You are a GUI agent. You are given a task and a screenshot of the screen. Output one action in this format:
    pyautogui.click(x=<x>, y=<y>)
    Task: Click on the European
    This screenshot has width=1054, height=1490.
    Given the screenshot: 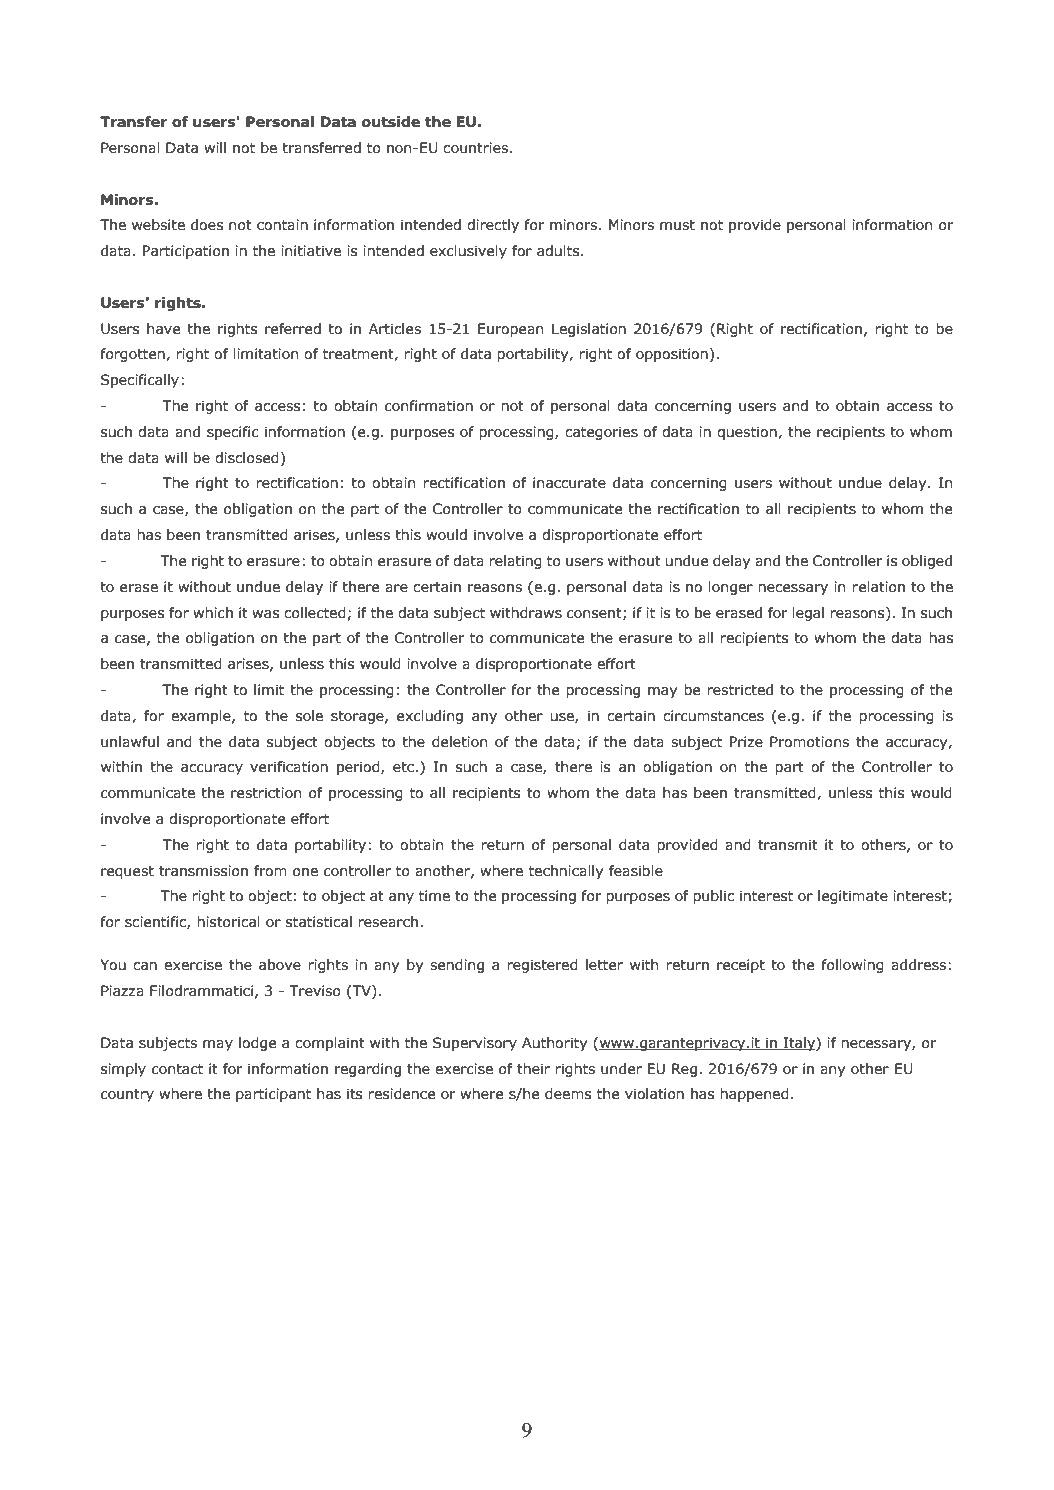 What is the action you would take?
    pyautogui.click(x=510, y=330)
